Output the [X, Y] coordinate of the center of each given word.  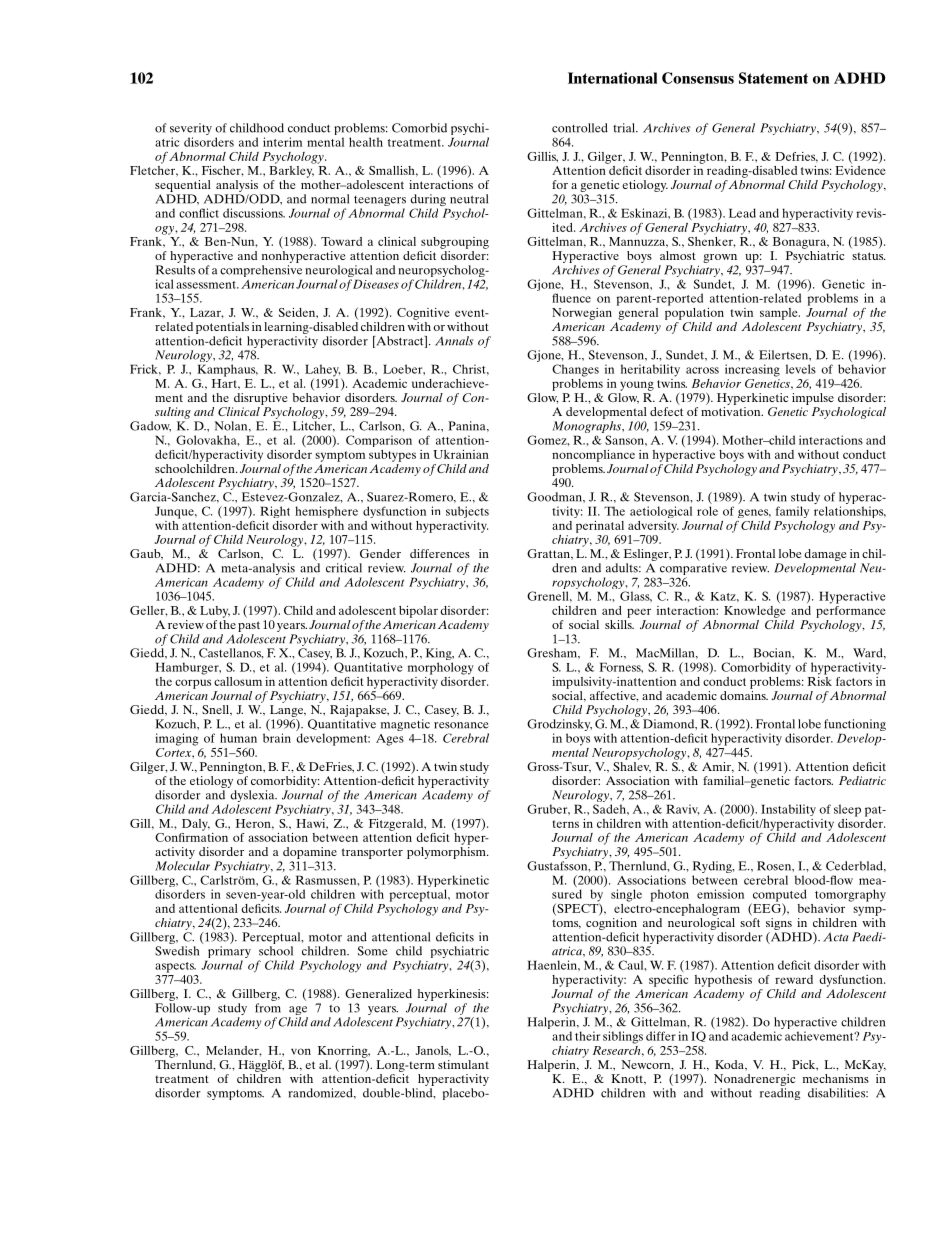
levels [801, 369]
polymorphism [447, 853]
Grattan [550, 554]
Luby [215, 612]
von [301, 1051]
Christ [470, 369]
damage [825, 555]
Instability [788, 810]
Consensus [698, 78]
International [612, 78]
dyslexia [252, 797]
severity [191, 130]
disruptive [261, 399]
